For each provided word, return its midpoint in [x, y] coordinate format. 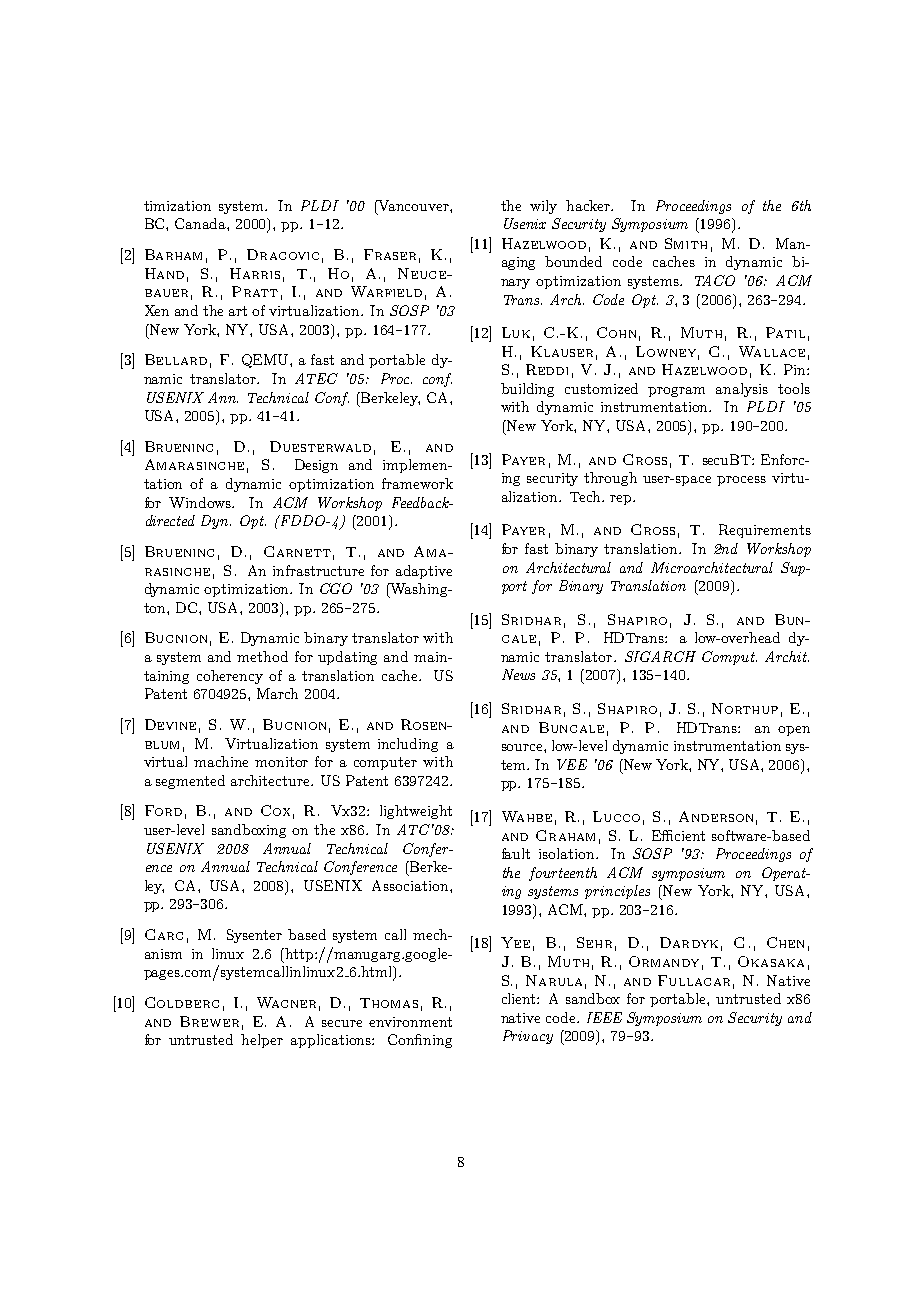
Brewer [209, 1021]
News [518, 674]
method [262, 656]
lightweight [416, 812]
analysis [742, 390]
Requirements [765, 531]
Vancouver [414, 205]
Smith [686, 243]
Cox [275, 810]
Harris [255, 273]
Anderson [716, 816]
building [527, 390]
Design [316, 466]
